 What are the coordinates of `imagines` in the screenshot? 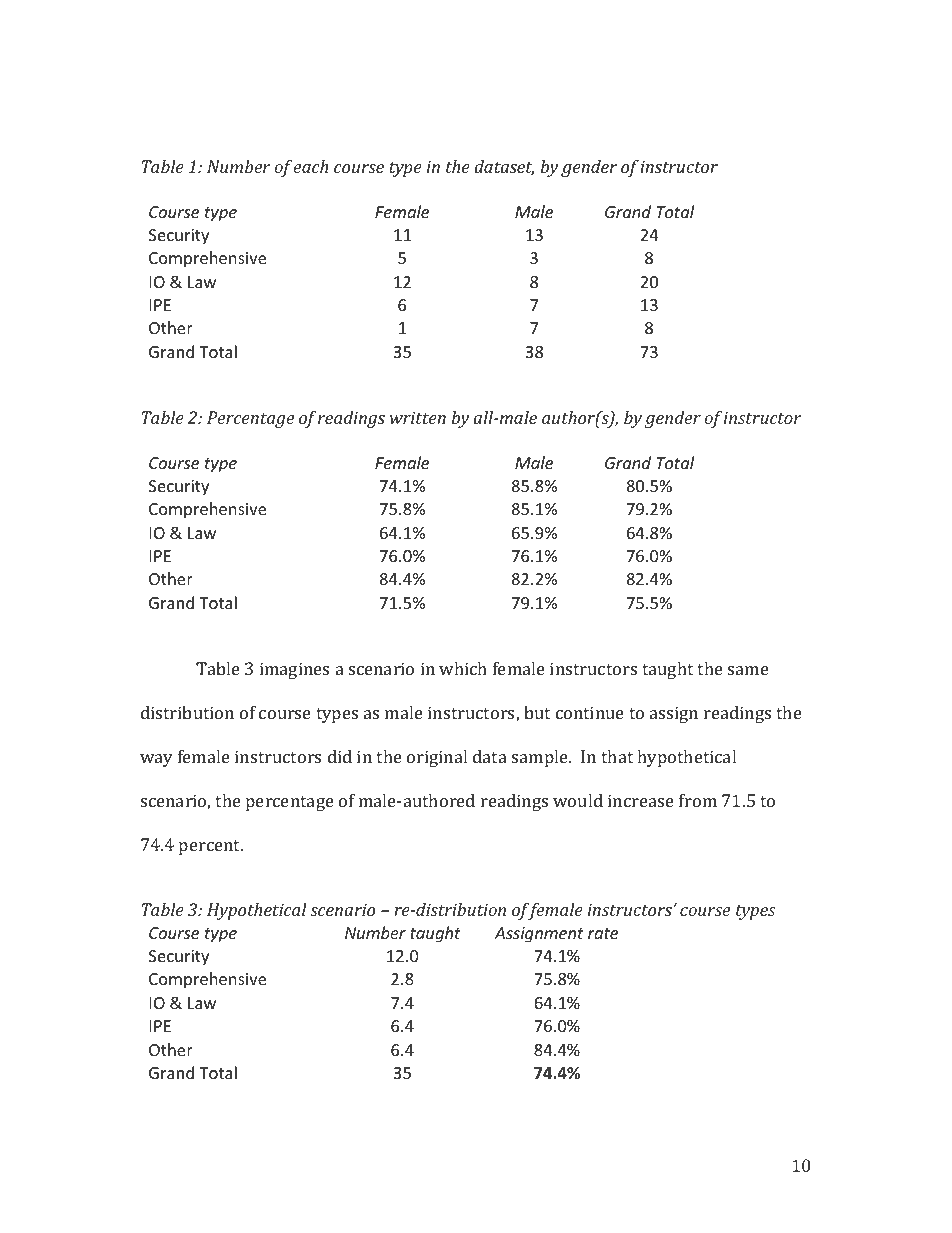 It's located at (294, 670).
